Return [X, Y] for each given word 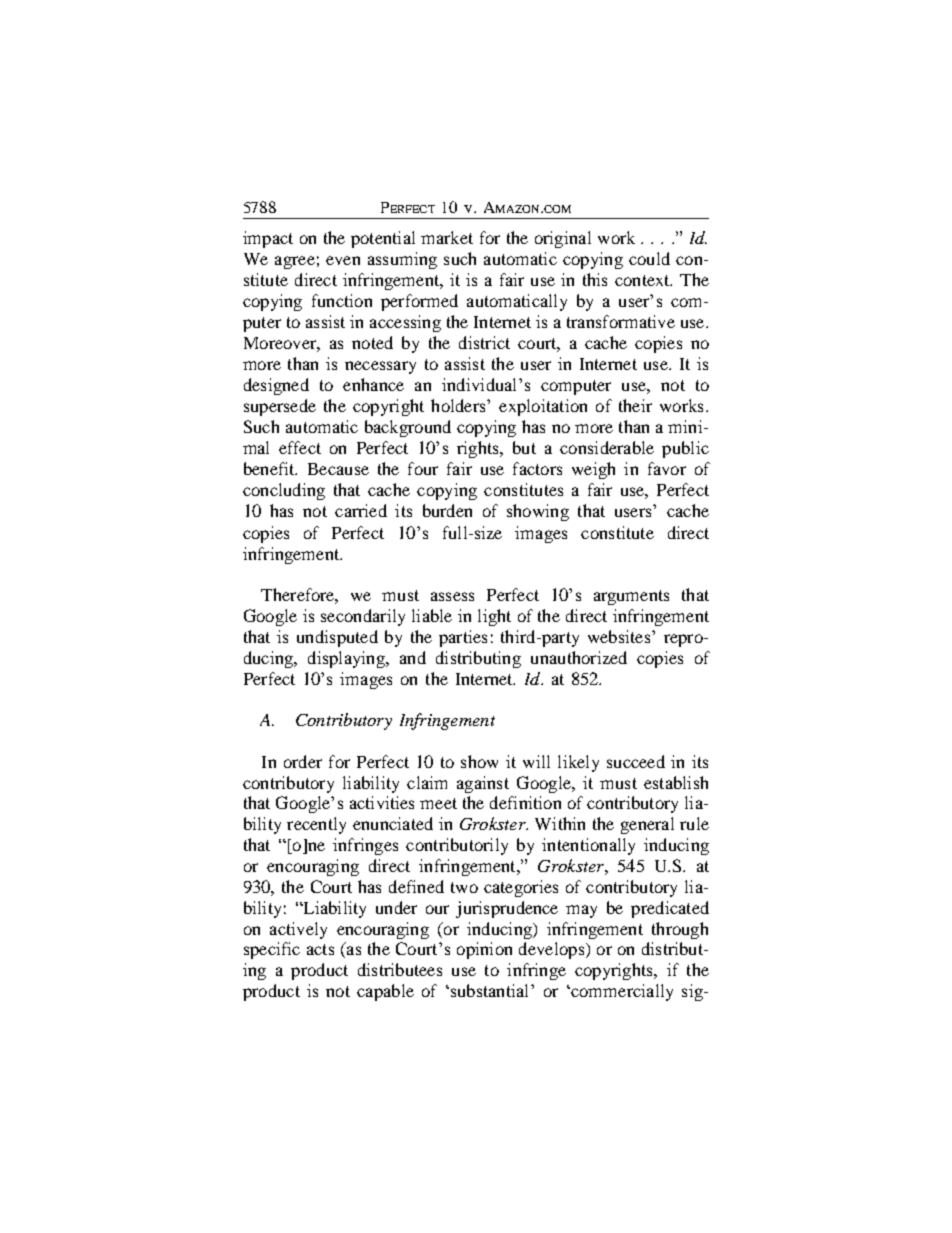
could [649, 258]
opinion [484, 950]
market [447, 237]
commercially [622, 992]
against [483, 784]
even [343, 260]
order [303, 761]
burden [447, 510]
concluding [284, 491]
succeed [636, 761]
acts [320, 949]
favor [667, 468]
